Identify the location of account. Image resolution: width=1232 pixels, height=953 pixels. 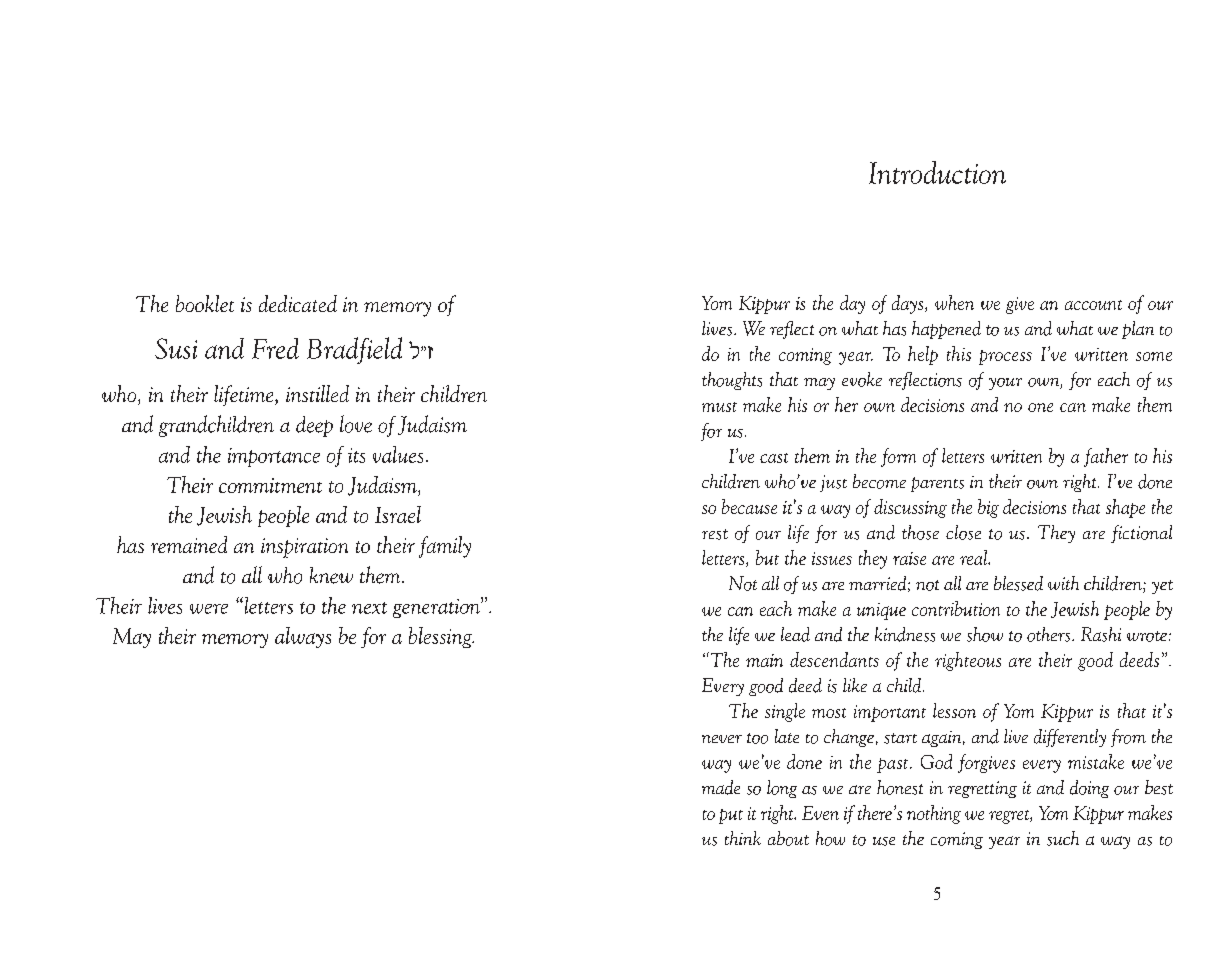
(1093, 305).
